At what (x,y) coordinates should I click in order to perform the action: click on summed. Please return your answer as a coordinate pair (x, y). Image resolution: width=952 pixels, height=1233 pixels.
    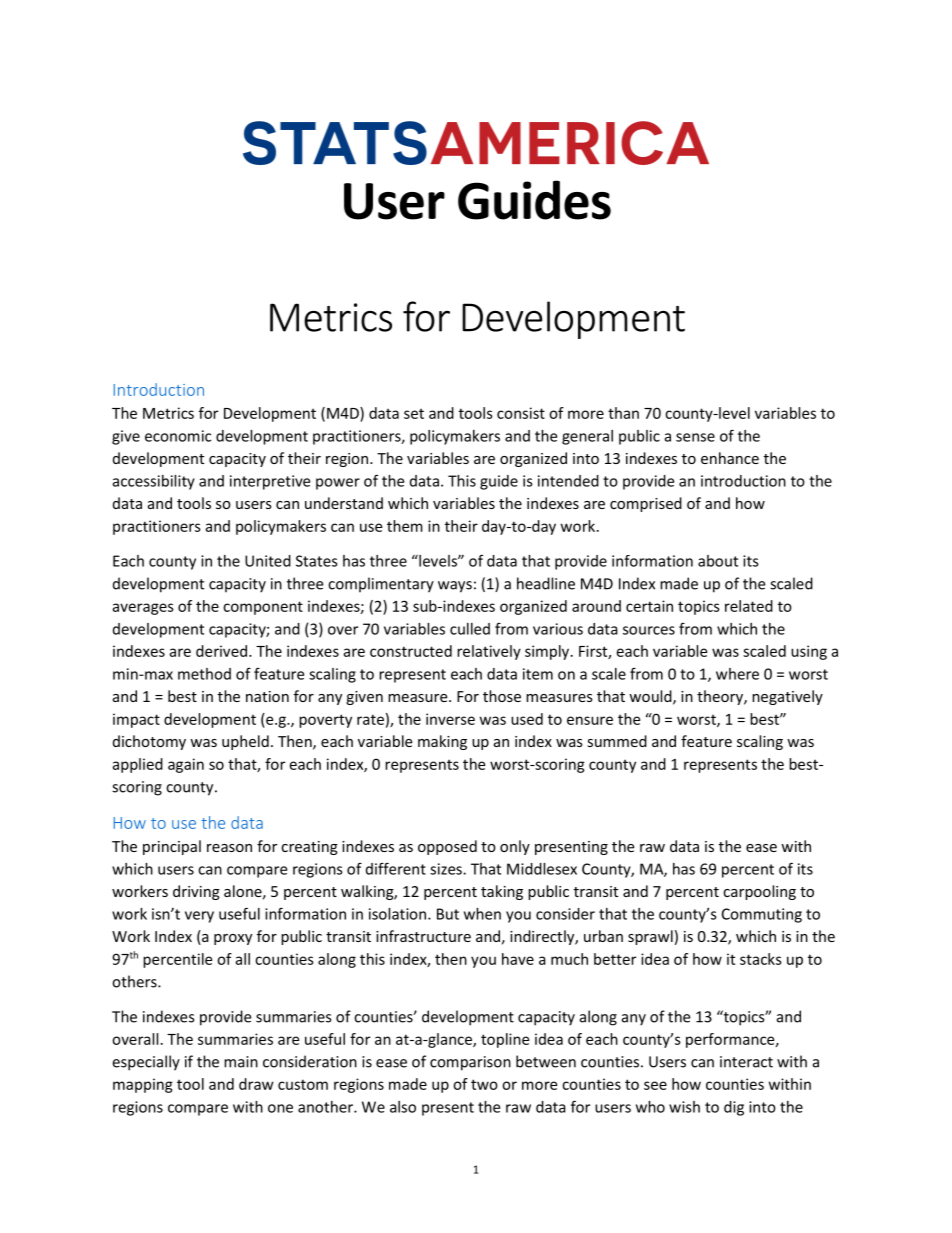
    Looking at the image, I should click on (617, 741).
